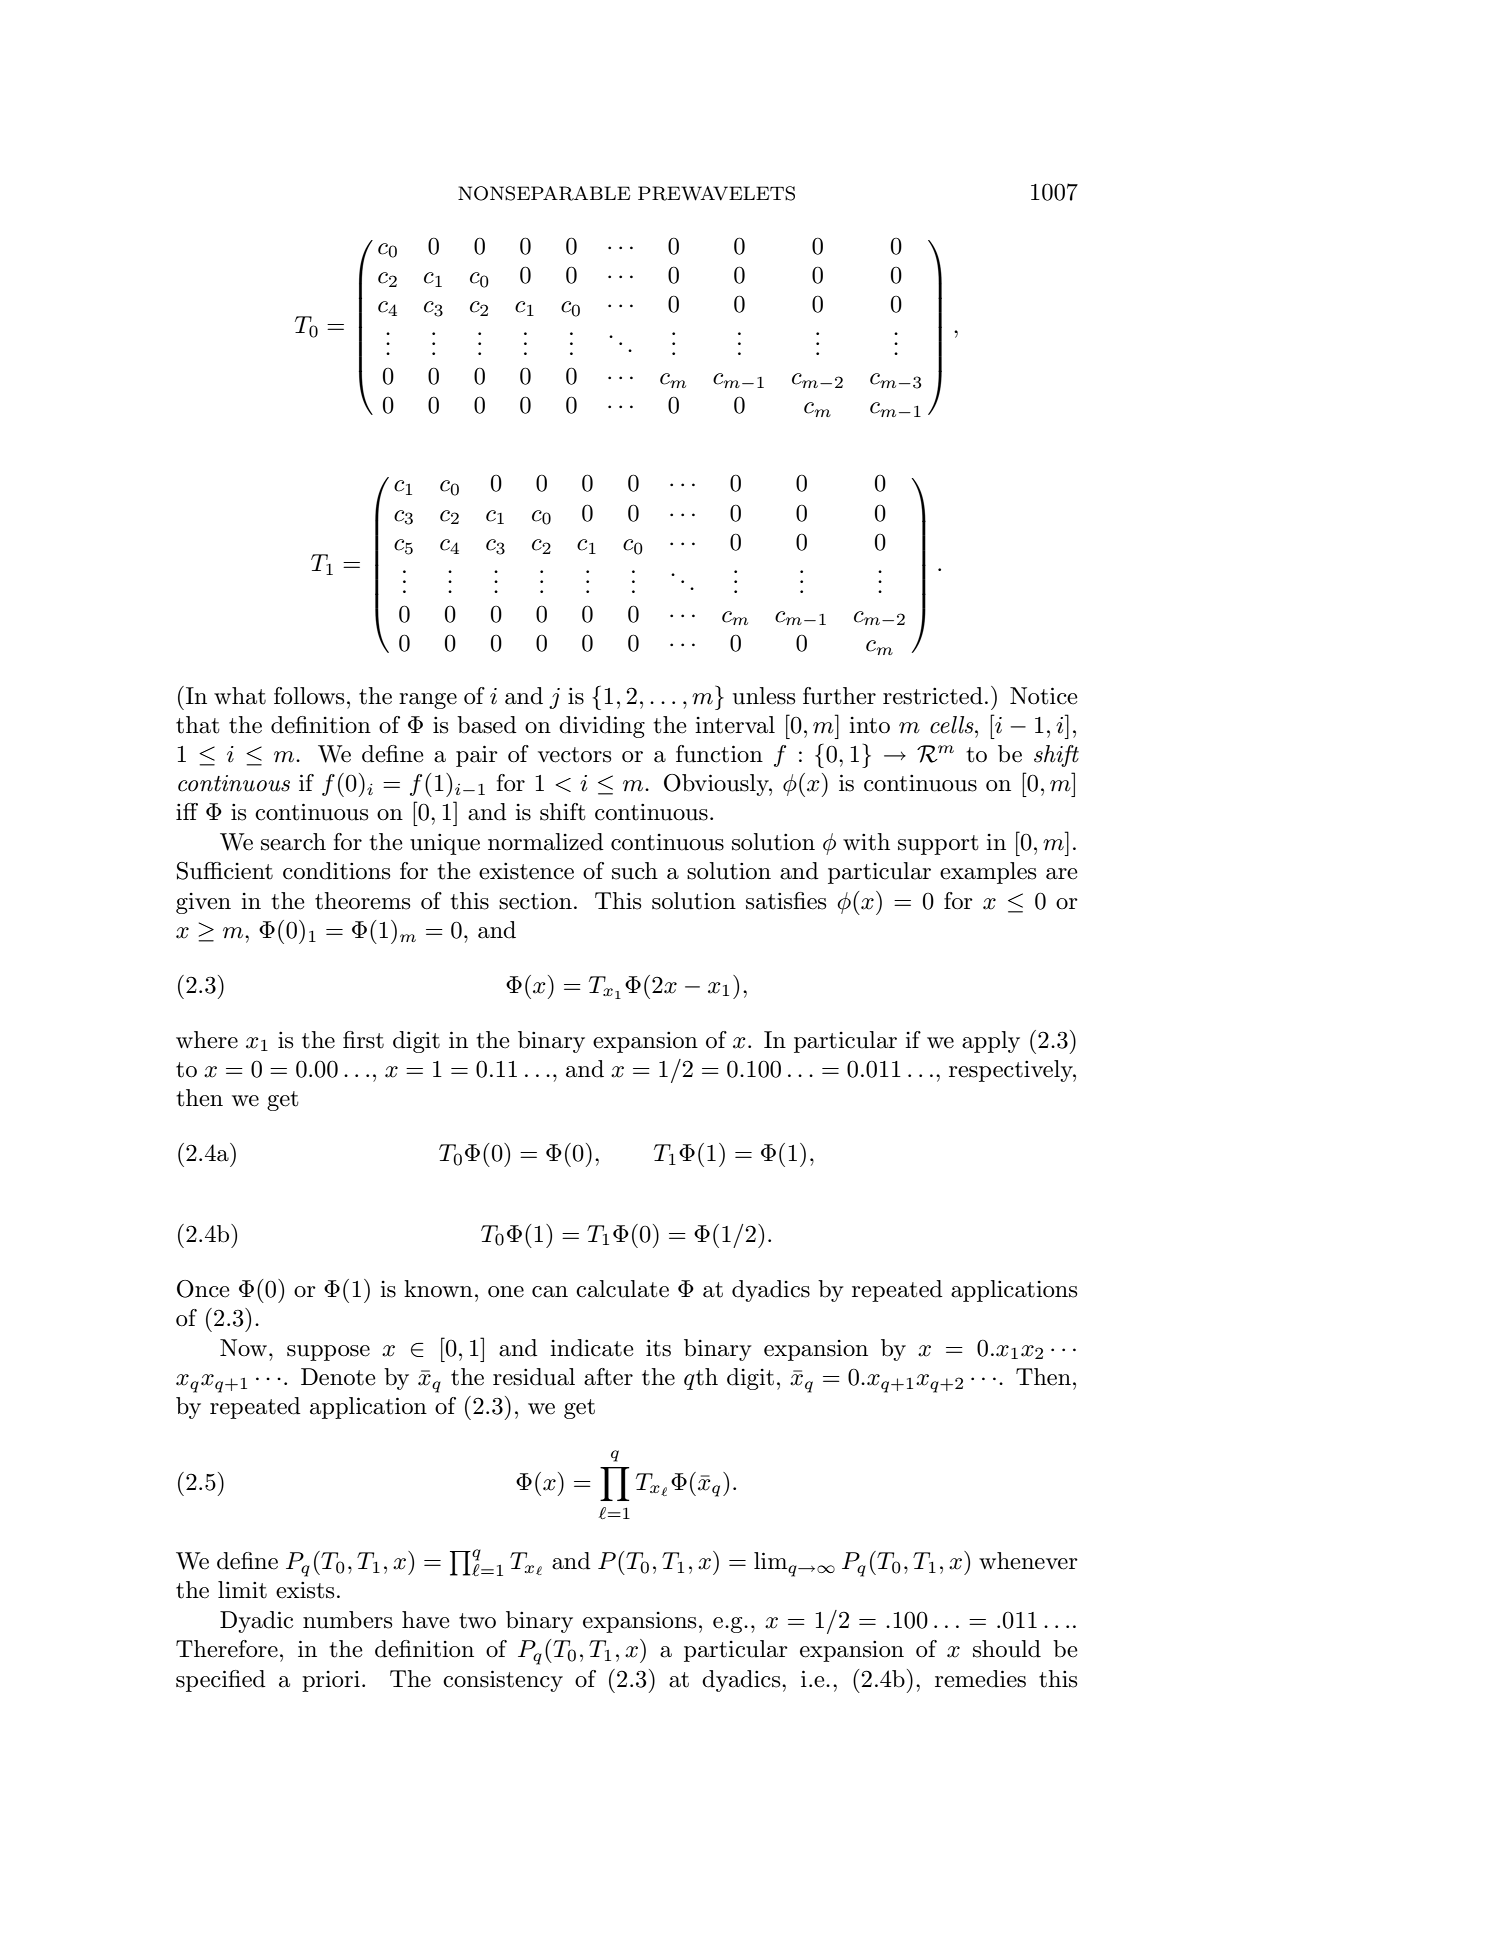 The height and width of the screenshot is (1935, 1496). I want to click on follows, so click(309, 696).
